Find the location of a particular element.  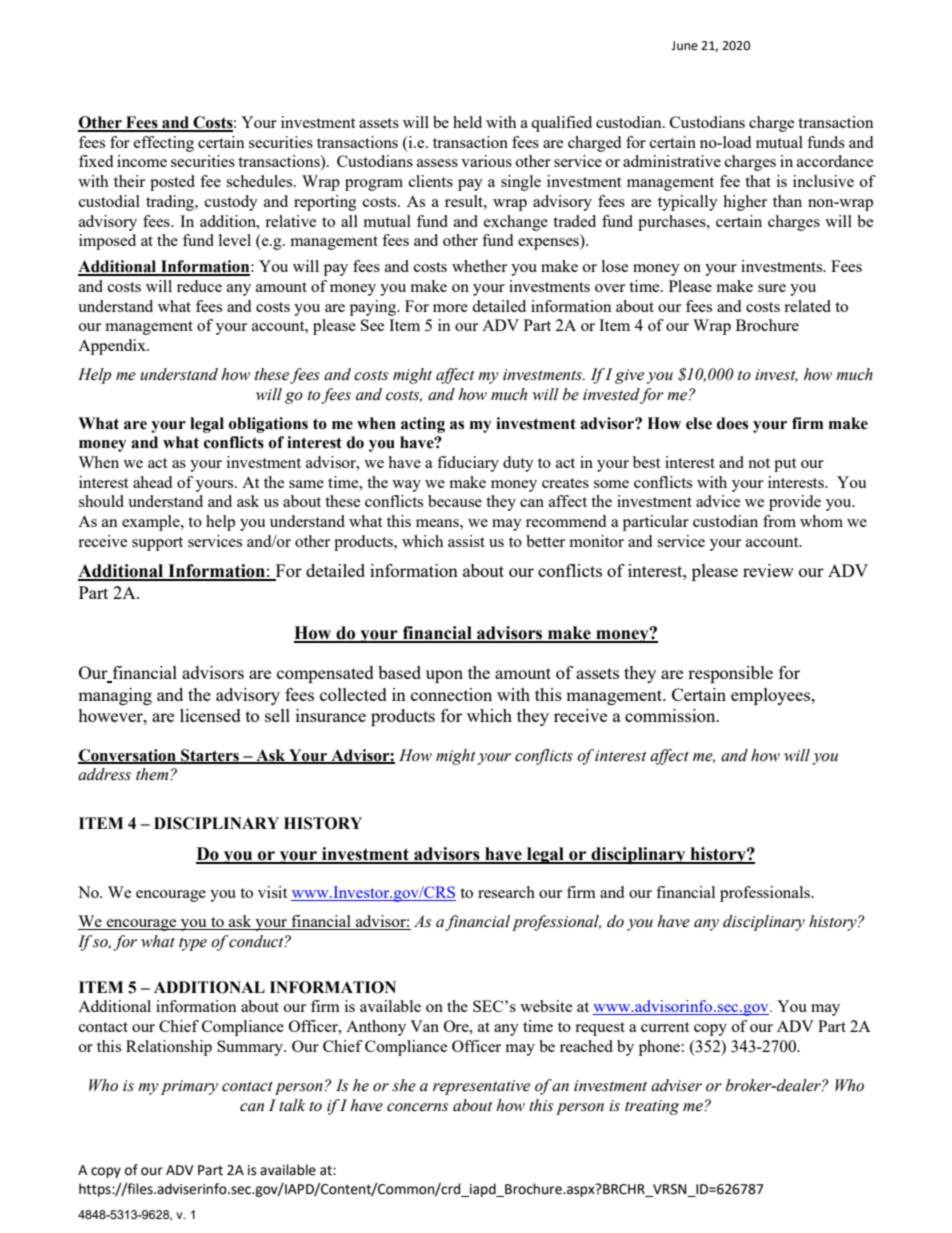

review is located at coordinates (768, 570).
